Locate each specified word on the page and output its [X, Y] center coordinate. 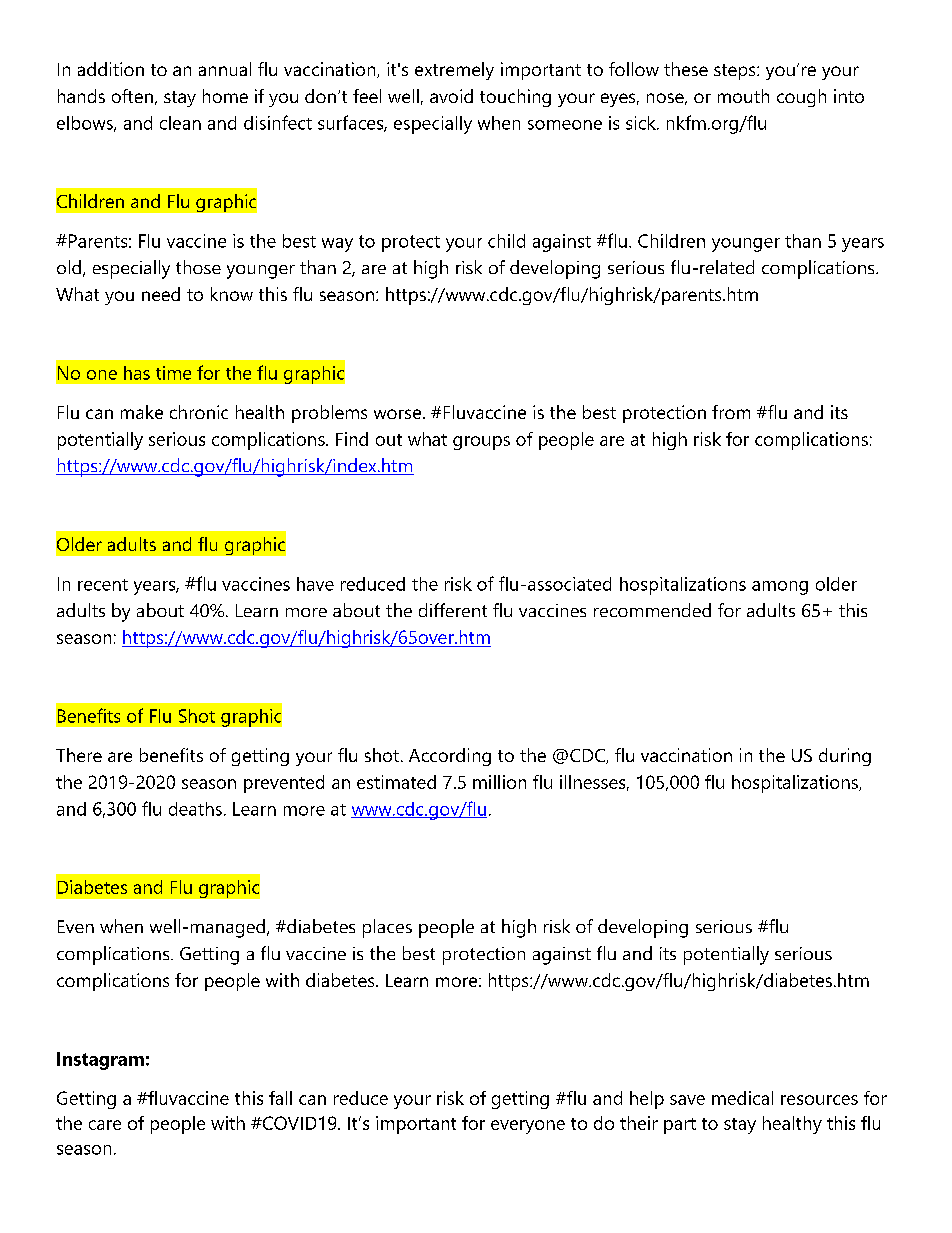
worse [397, 414]
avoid [451, 96]
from [731, 412]
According [450, 757]
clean [180, 123]
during [845, 757]
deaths [195, 809]
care [105, 1125]
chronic [199, 412]
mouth [743, 96]
